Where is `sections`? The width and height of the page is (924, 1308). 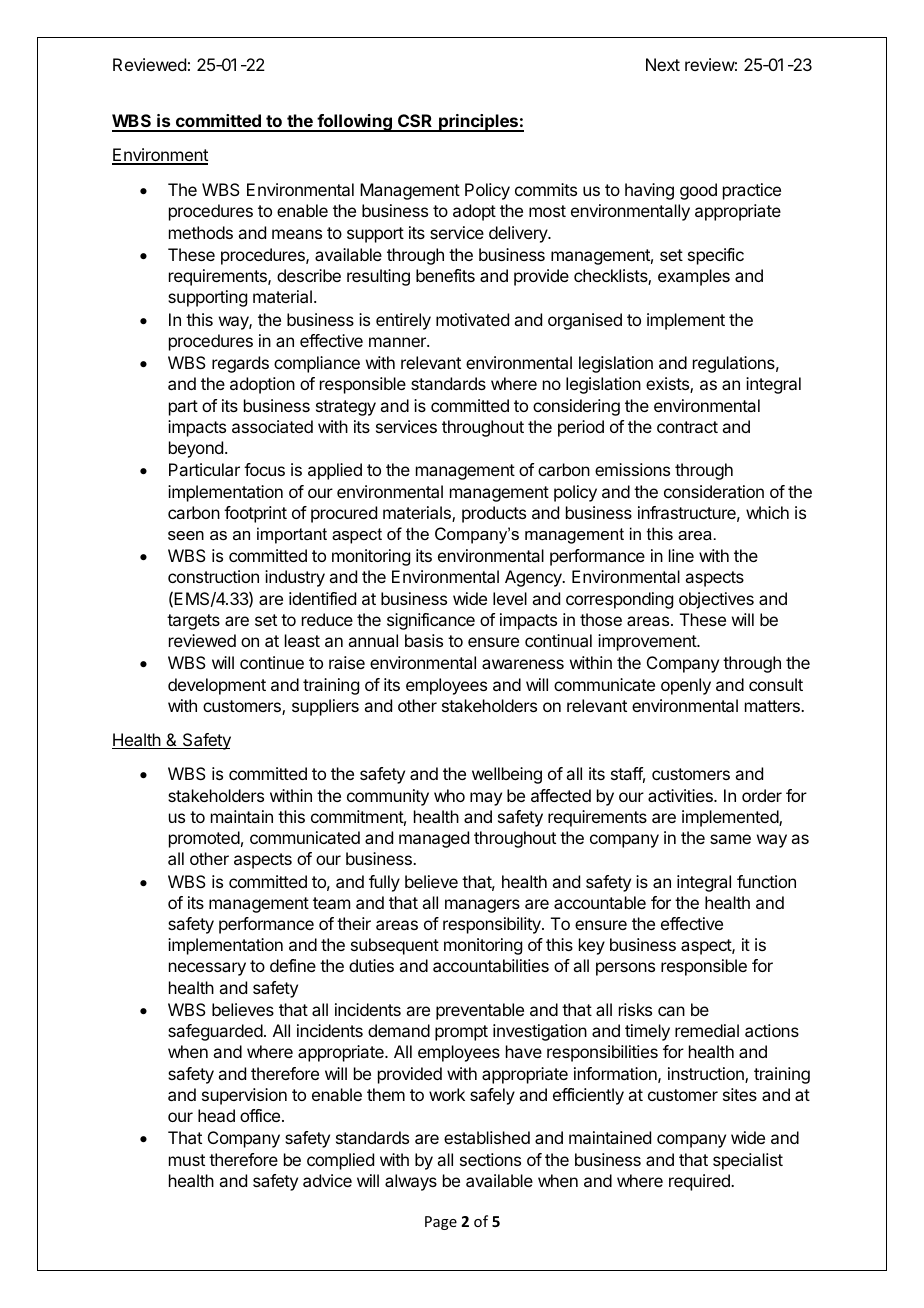
sections is located at coordinates (490, 1159).
